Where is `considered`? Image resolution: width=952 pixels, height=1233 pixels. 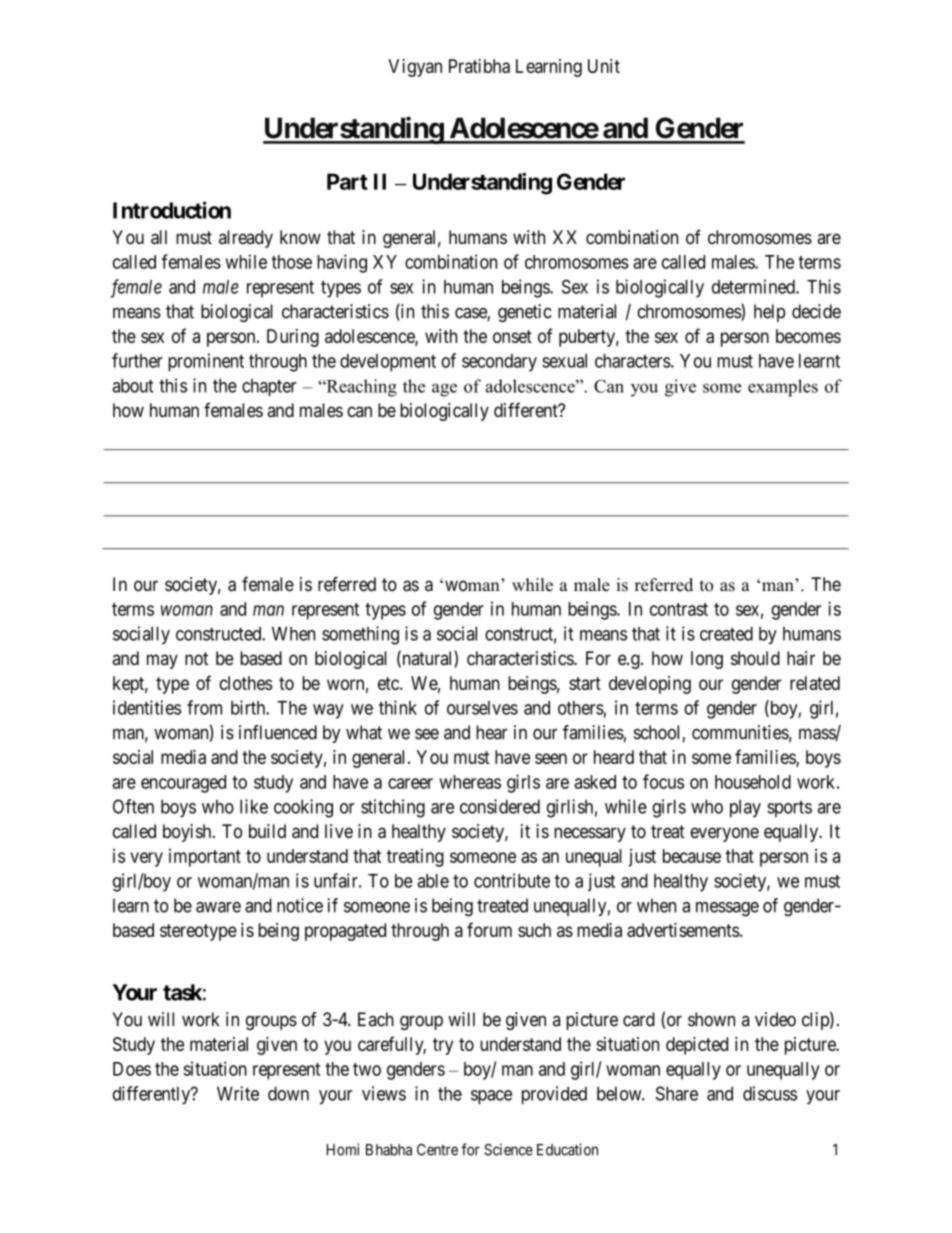
considered is located at coordinates (500, 806).
